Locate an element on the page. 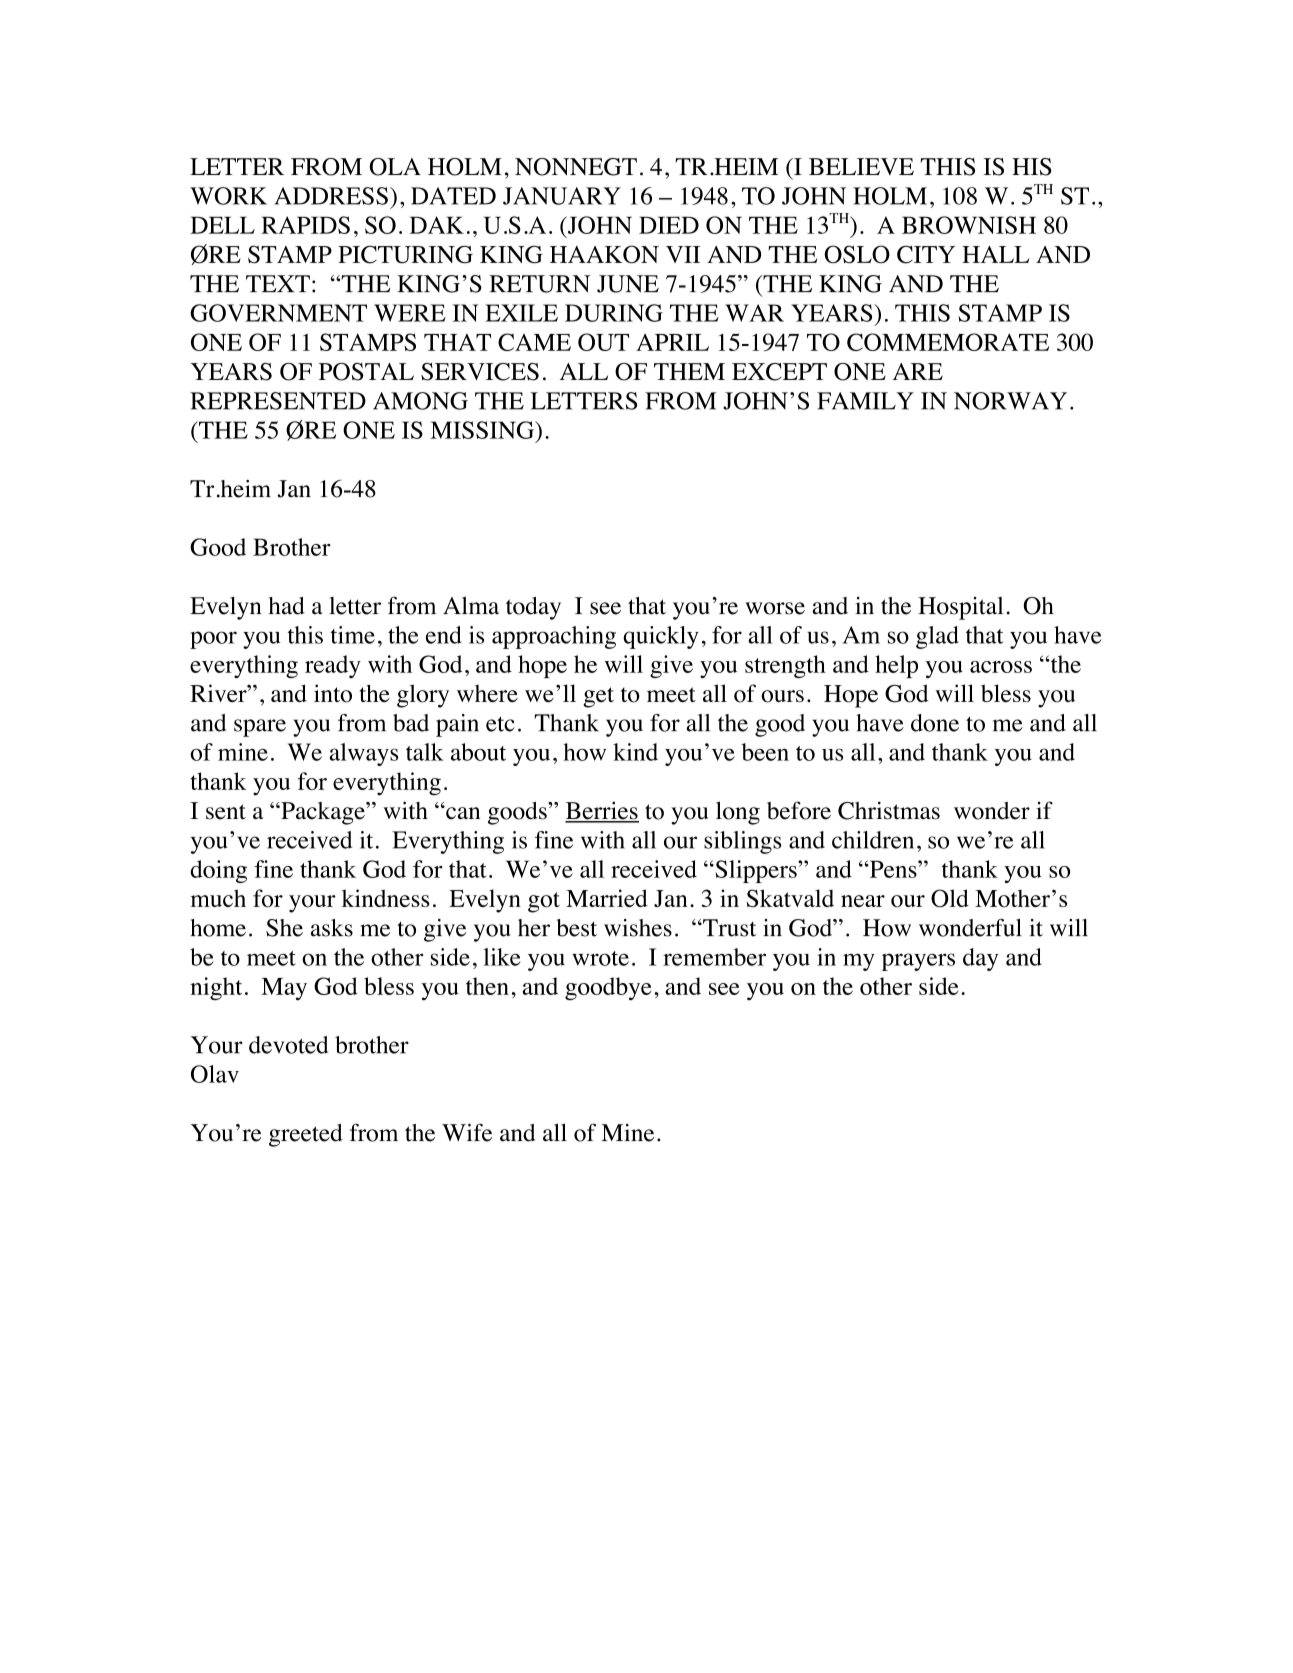 This page has height=1673, width=1293. greeted is located at coordinates (306, 1135).
